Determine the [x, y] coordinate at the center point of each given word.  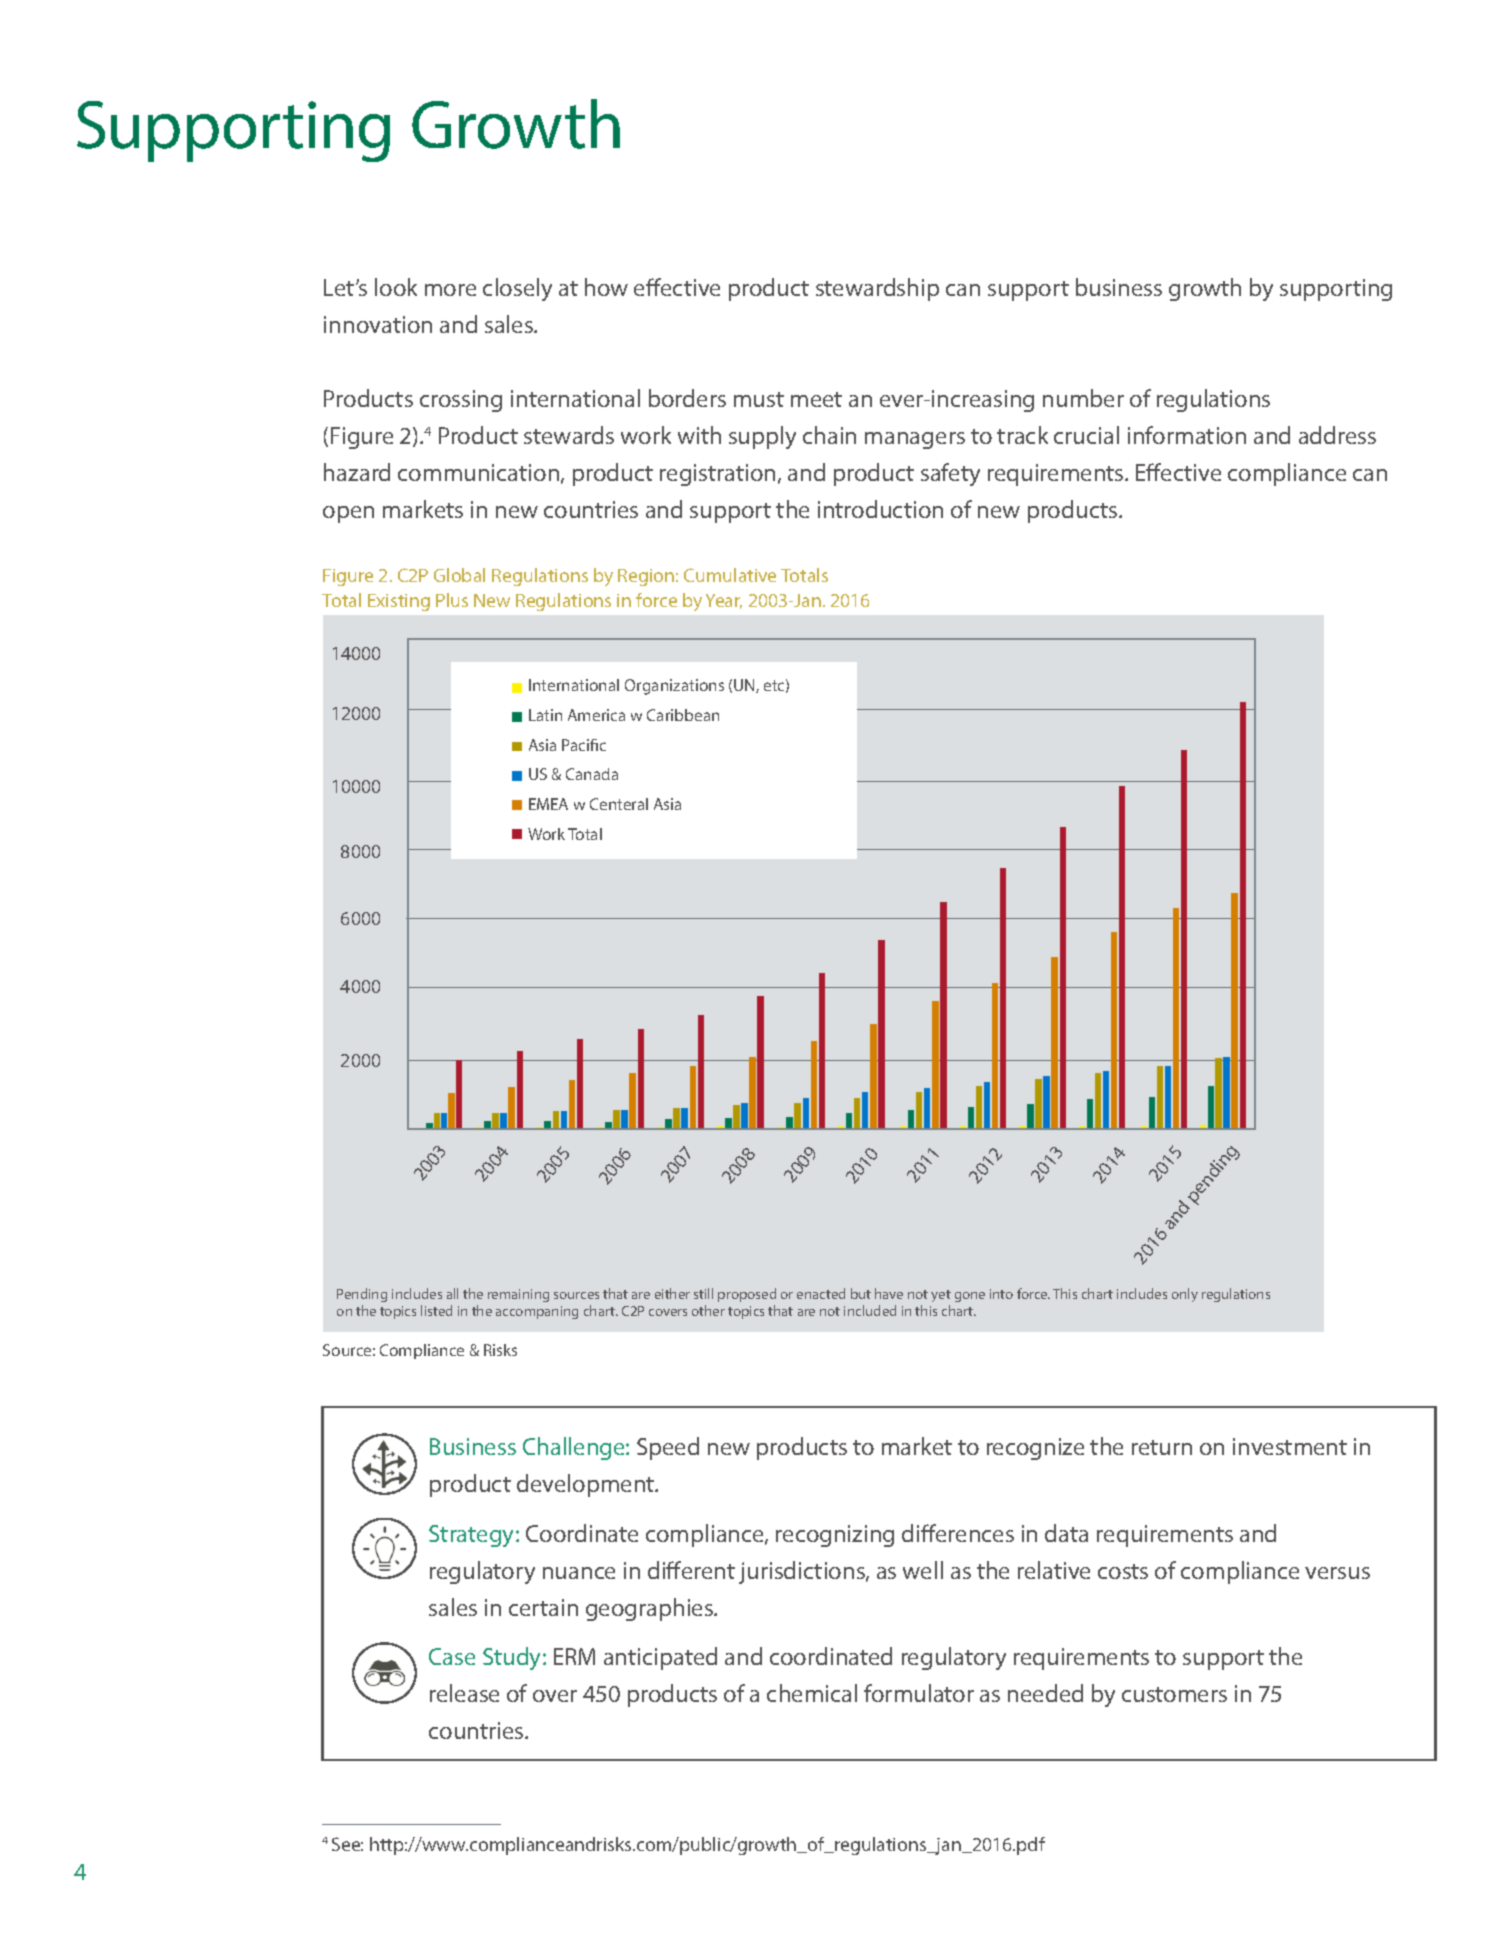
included [870, 1310]
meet [816, 399]
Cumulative [730, 575]
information [1187, 435]
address [1337, 435]
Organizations [674, 687]
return [1162, 1447]
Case [452, 1656]
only [1185, 1295]
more [450, 290]
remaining [518, 1295]
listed [436, 1310]
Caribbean [683, 715]
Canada [592, 774]
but [861, 1293]
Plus [452, 600]
